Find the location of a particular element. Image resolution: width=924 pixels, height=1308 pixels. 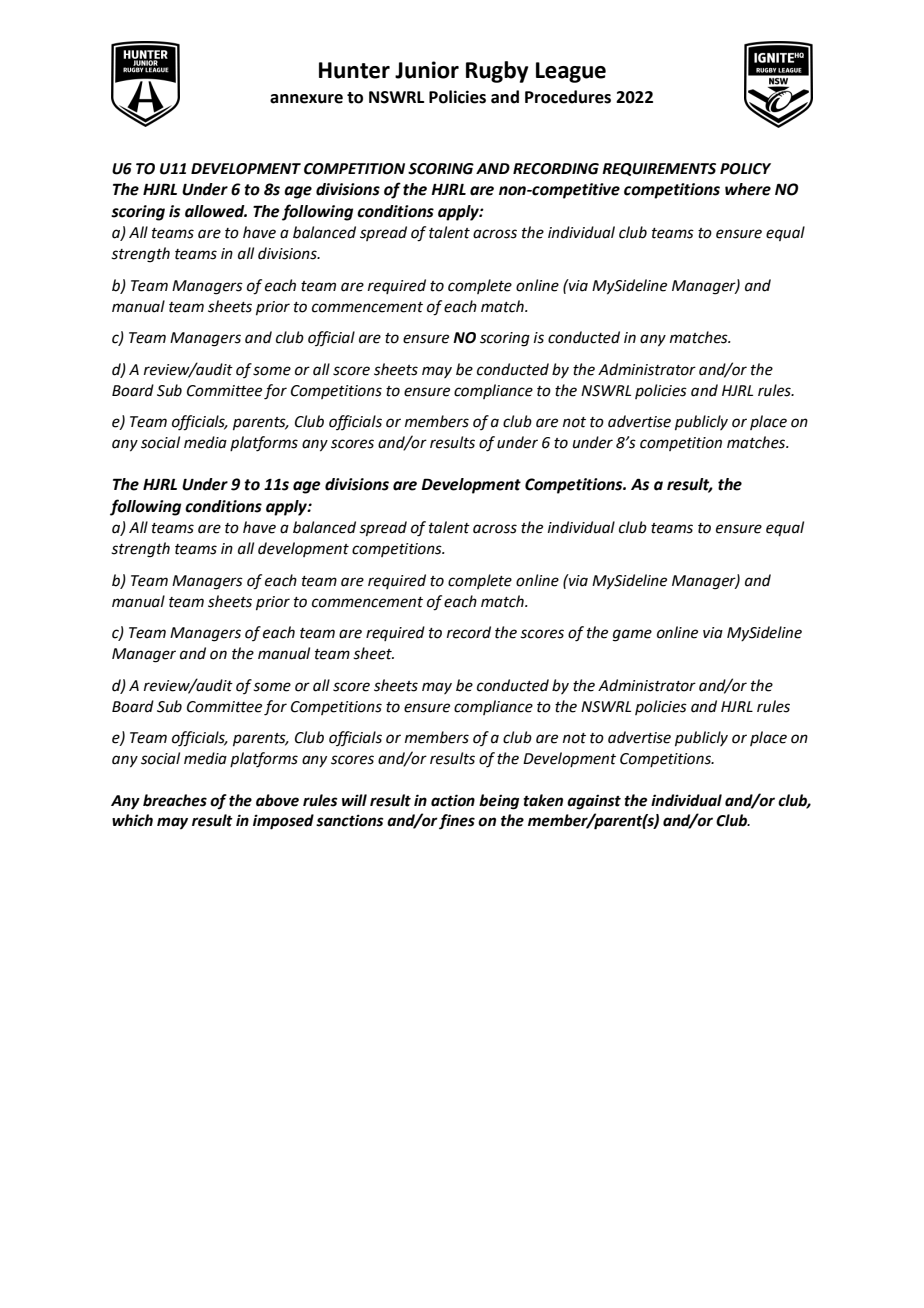

Hunter is located at coordinates (354, 70).
